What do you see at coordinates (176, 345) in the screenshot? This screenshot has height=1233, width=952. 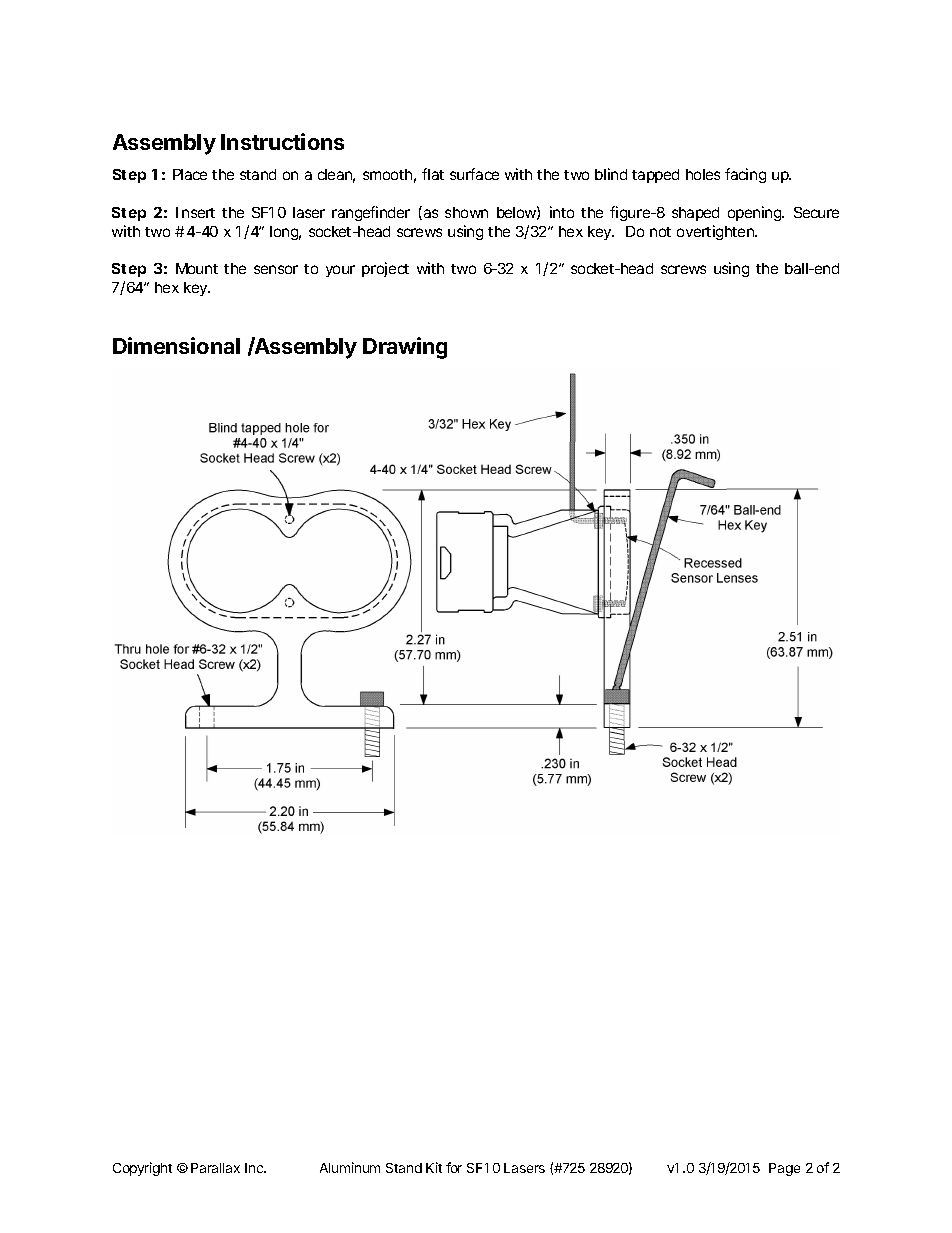 I see `Dimensional` at bounding box center [176, 345].
